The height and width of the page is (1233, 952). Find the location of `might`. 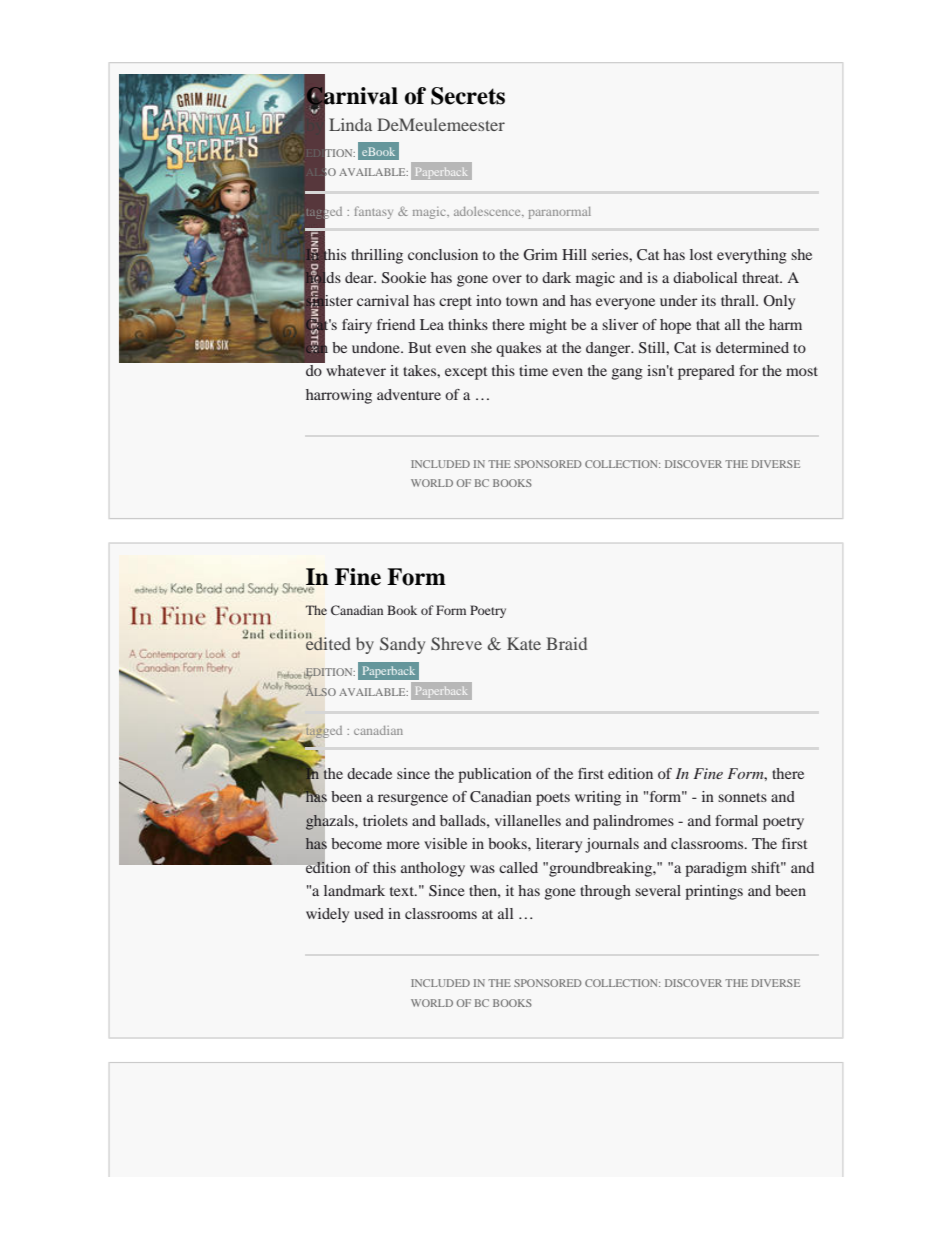

might is located at coordinates (548, 326).
